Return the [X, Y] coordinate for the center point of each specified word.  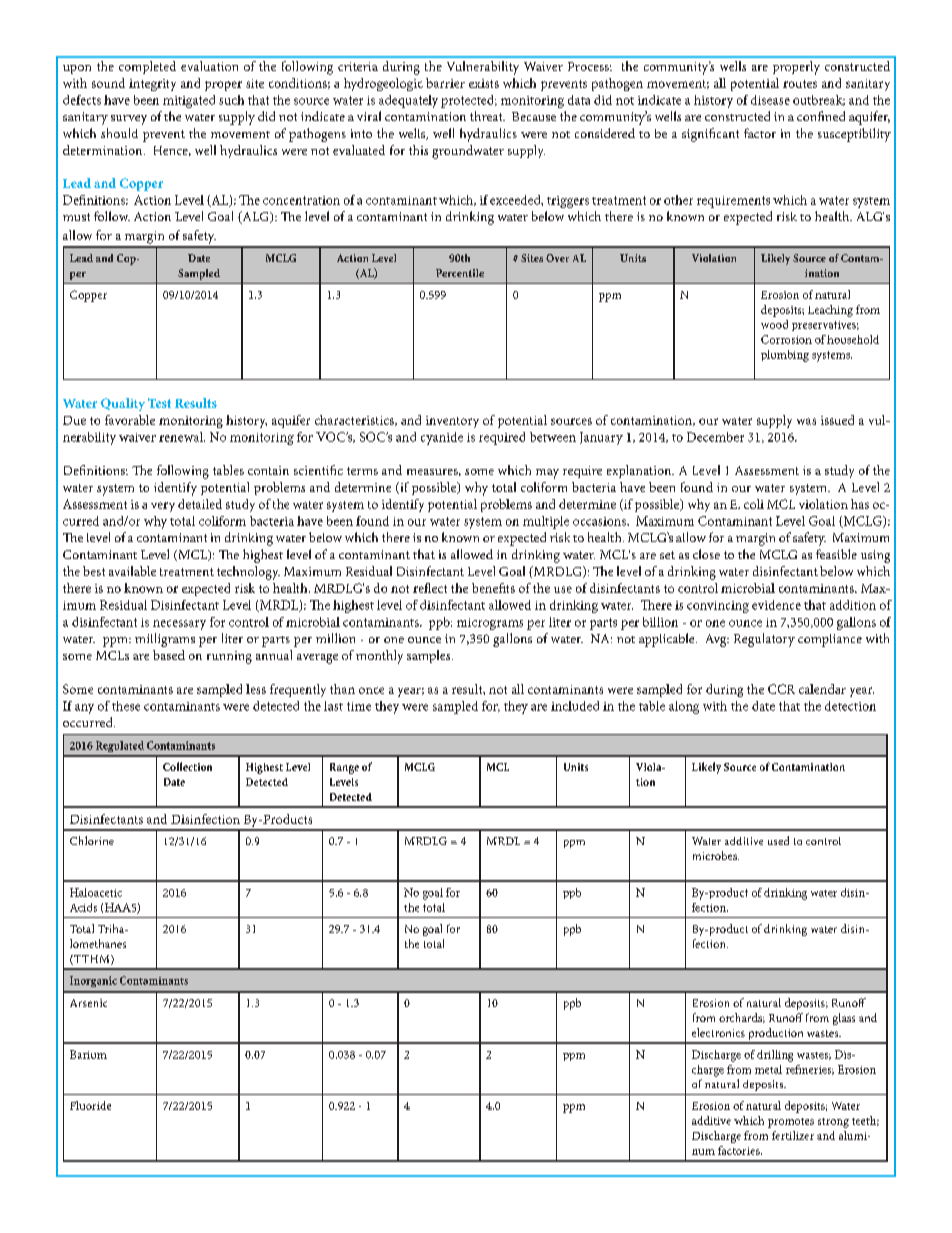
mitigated [189, 101]
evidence [776, 605]
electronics [718, 1032]
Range [344, 768]
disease [770, 100]
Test [159, 403]
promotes [791, 1123]
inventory [452, 422]
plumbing [785, 356]
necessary [179, 625]
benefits [493, 588]
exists [484, 83]
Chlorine [92, 840]
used [778, 840]
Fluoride [90, 1105]
